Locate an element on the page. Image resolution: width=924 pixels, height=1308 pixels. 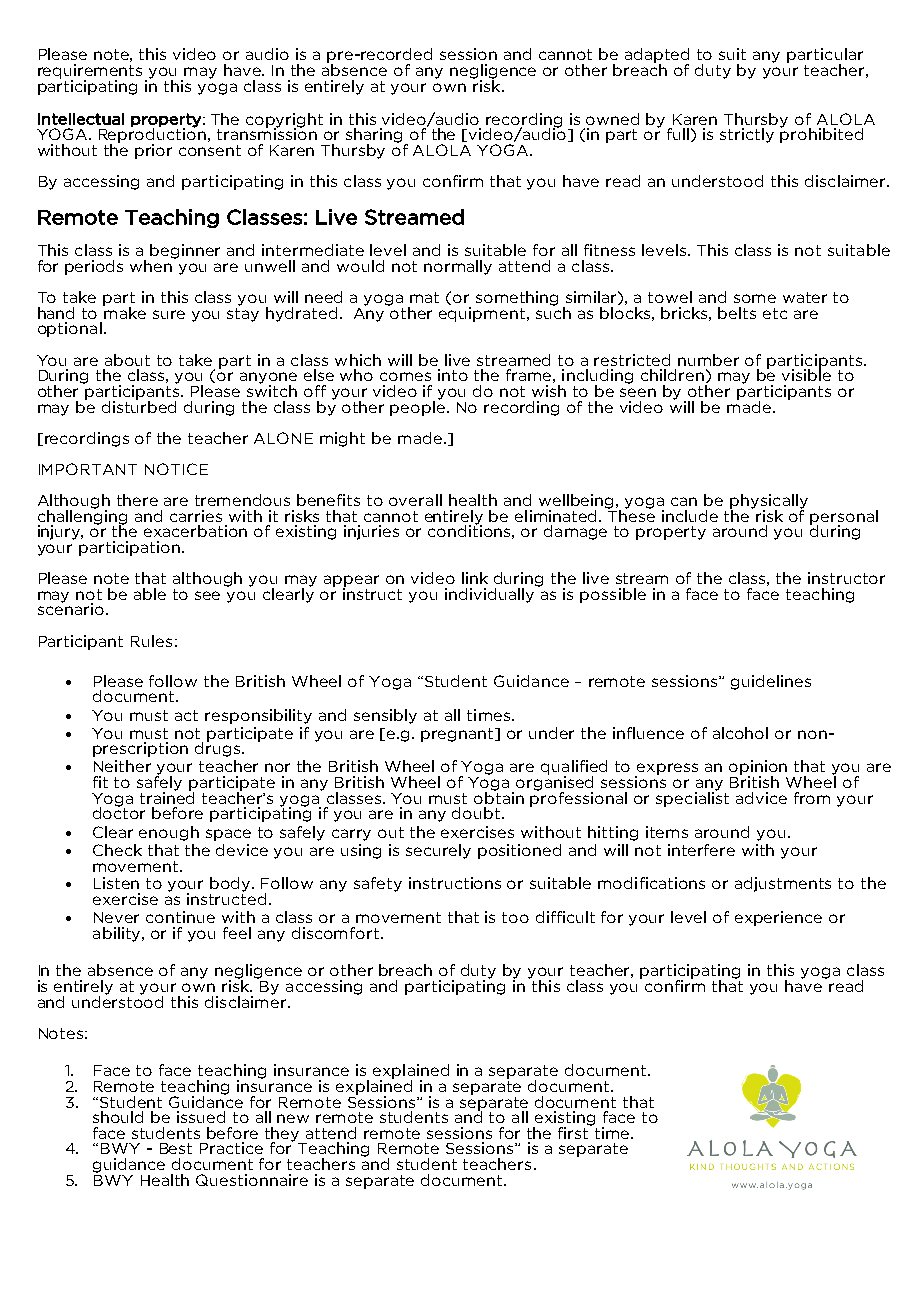
securely is located at coordinates (438, 851).
